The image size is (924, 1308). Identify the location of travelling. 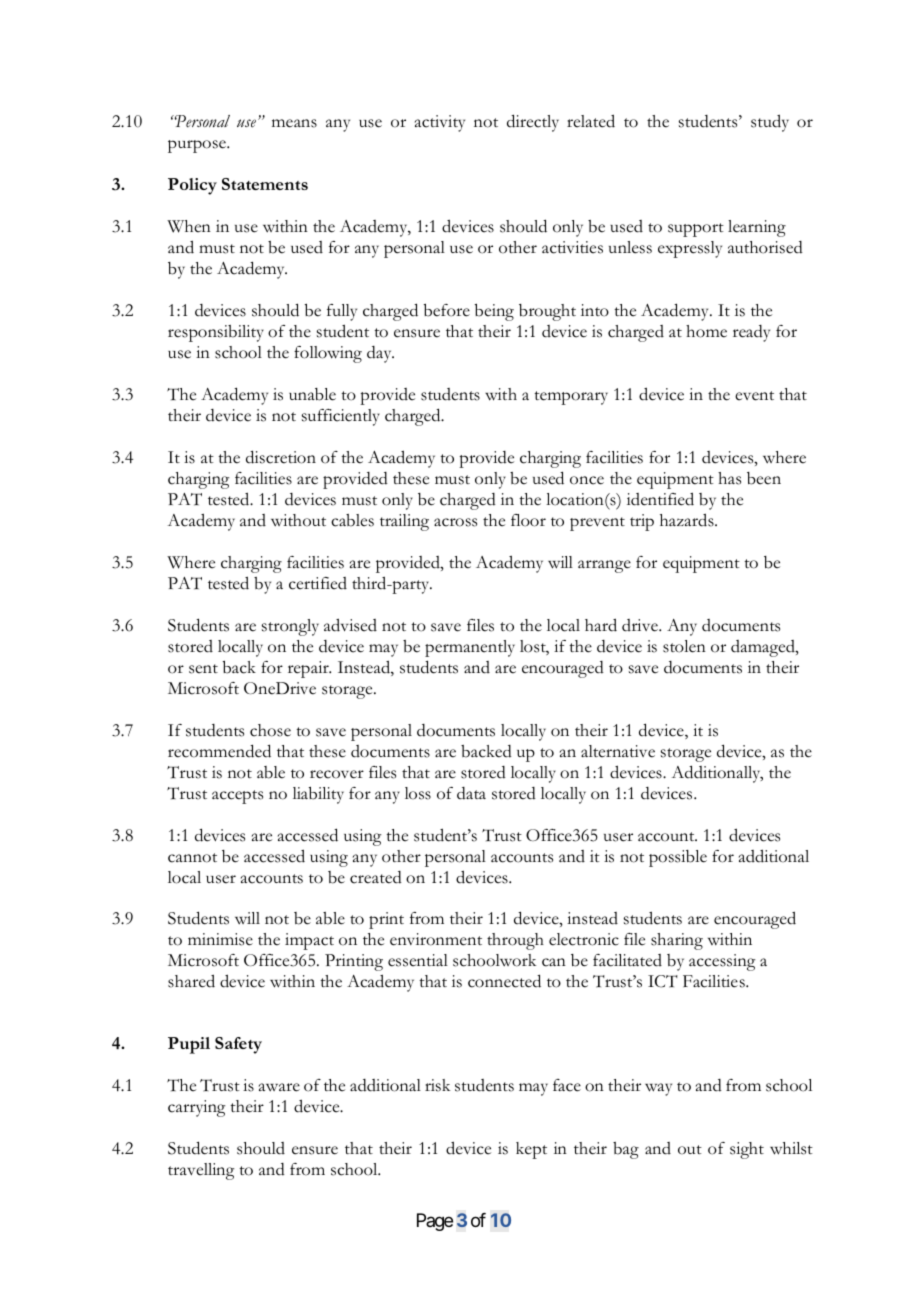
(201, 1171).
